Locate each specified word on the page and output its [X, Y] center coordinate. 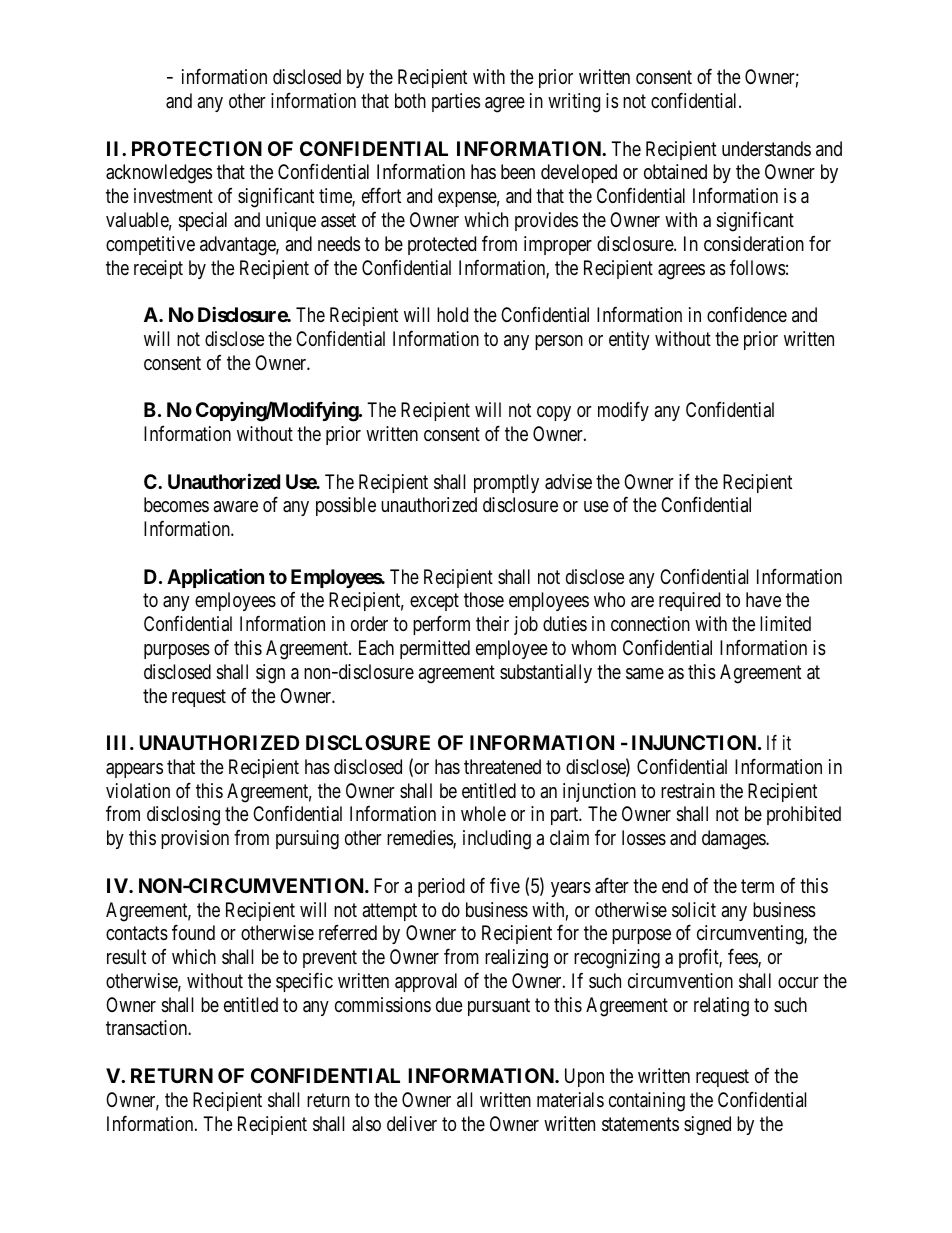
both [410, 100]
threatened [502, 767]
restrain [688, 791]
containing [647, 1102]
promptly [506, 483]
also [366, 1124]
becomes [176, 504]
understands [766, 148]
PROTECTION [197, 148]
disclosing [183, 816]
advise [568, 482]
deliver [412, 1123]
